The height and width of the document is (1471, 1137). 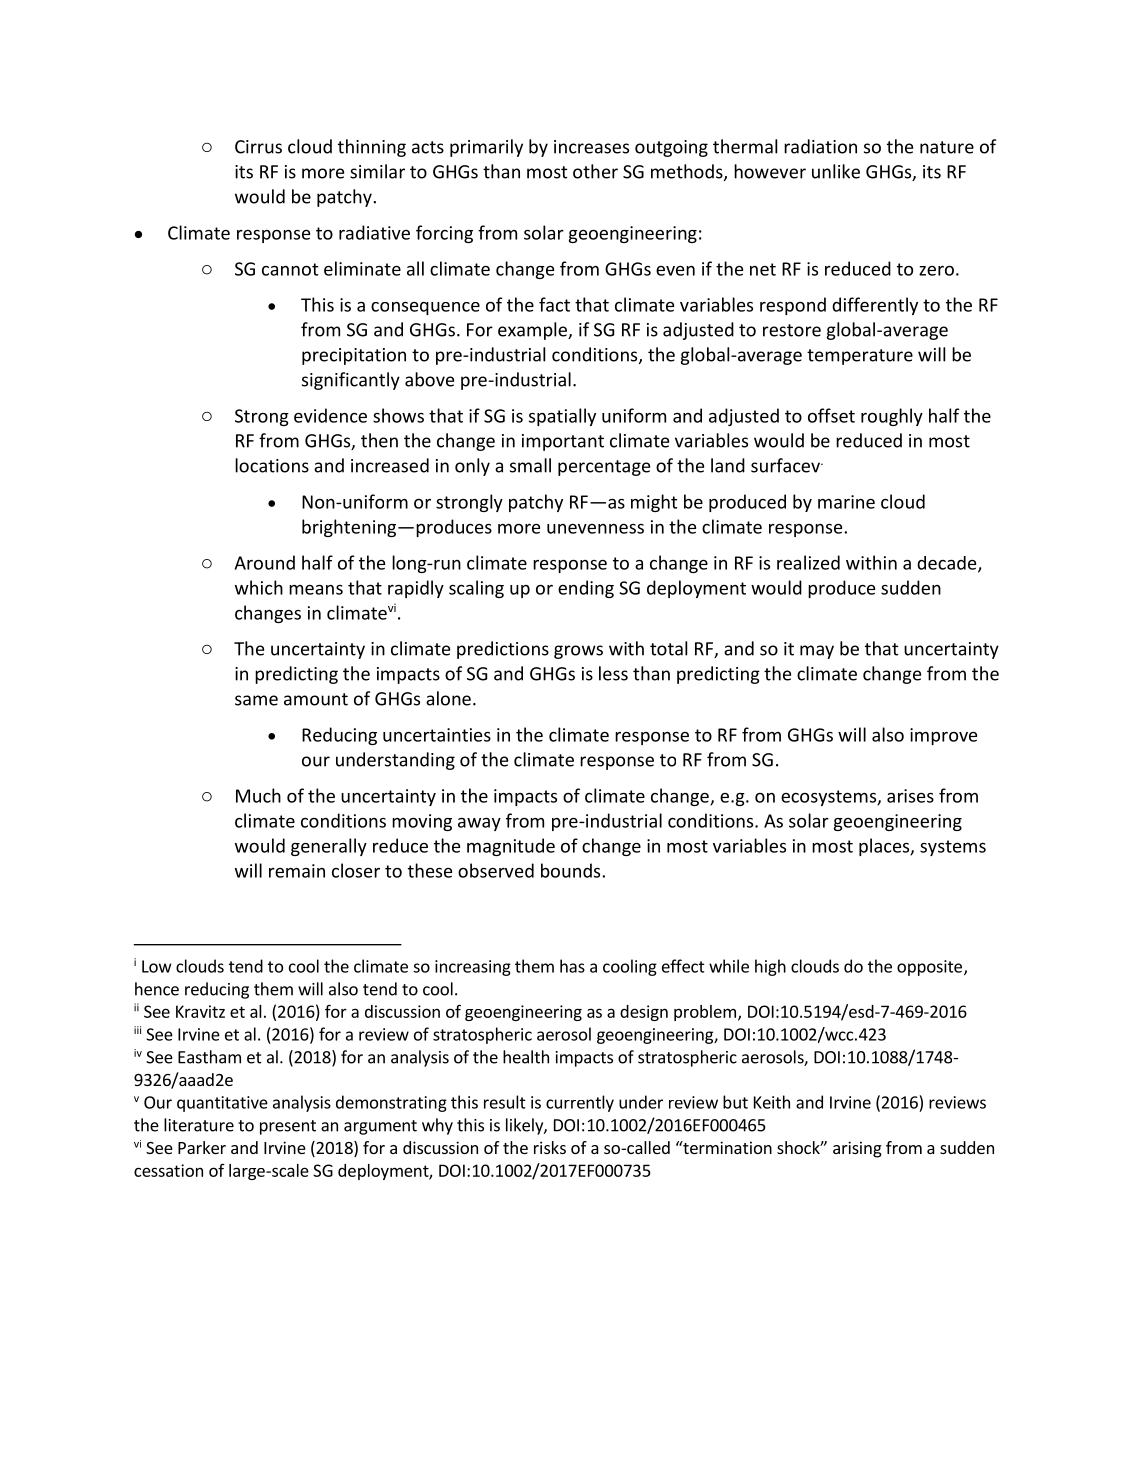 What do you see at coordinates (550, 1147) in the document?
I see `risks` at bounding box center [550, 1147].
